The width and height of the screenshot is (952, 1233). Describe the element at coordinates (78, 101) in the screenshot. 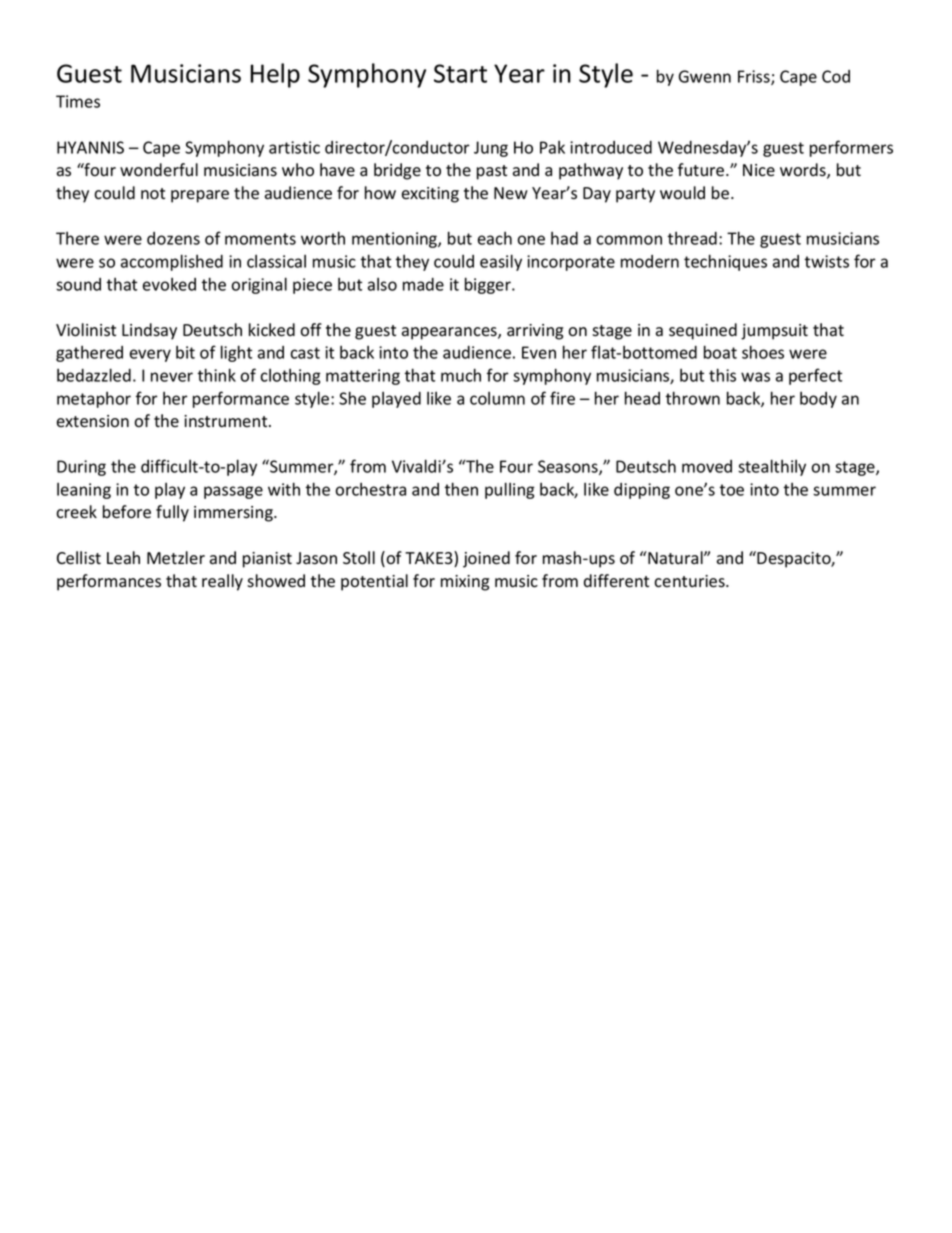

I see `Times` at that location.
